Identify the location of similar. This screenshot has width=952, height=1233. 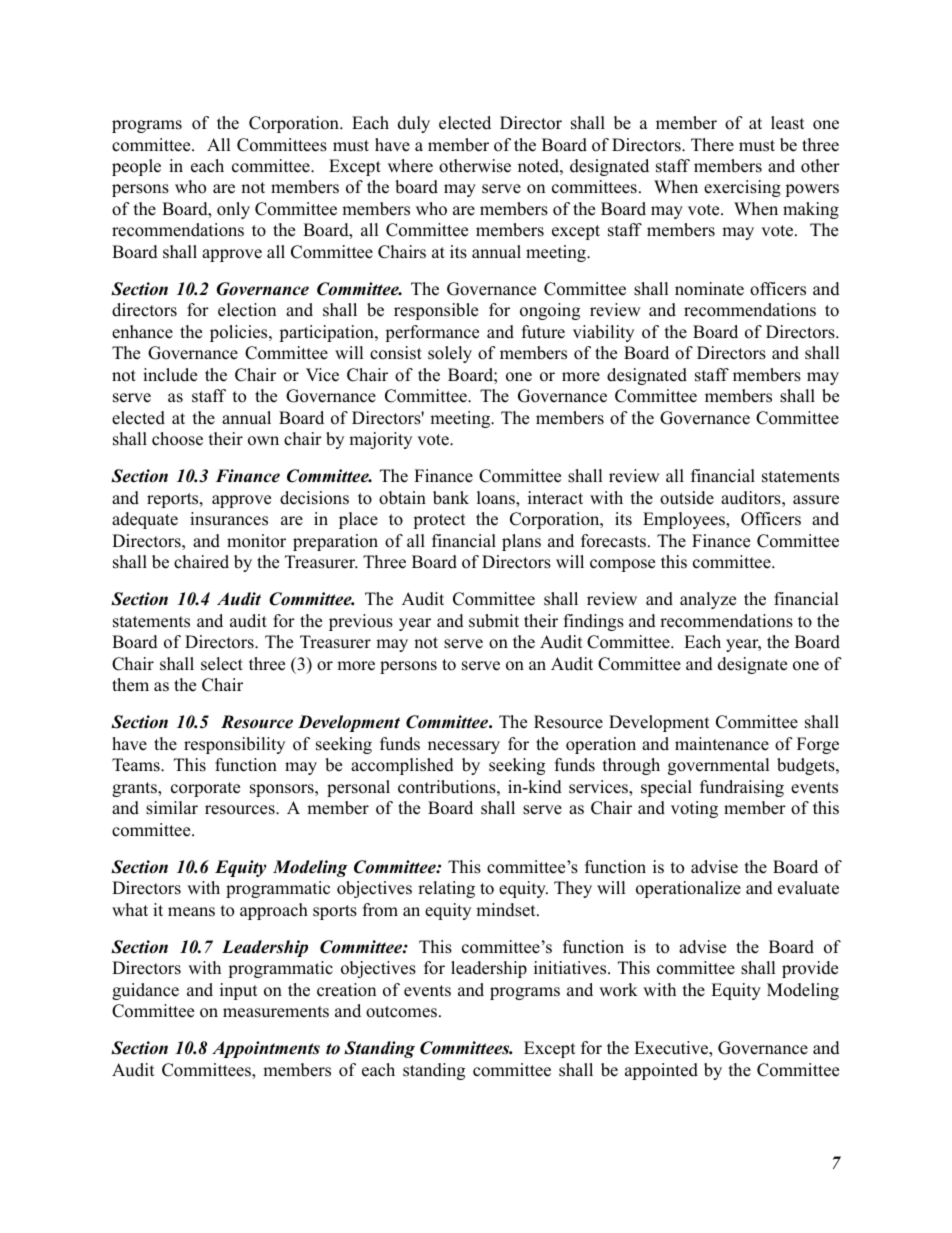
(172, 808).
